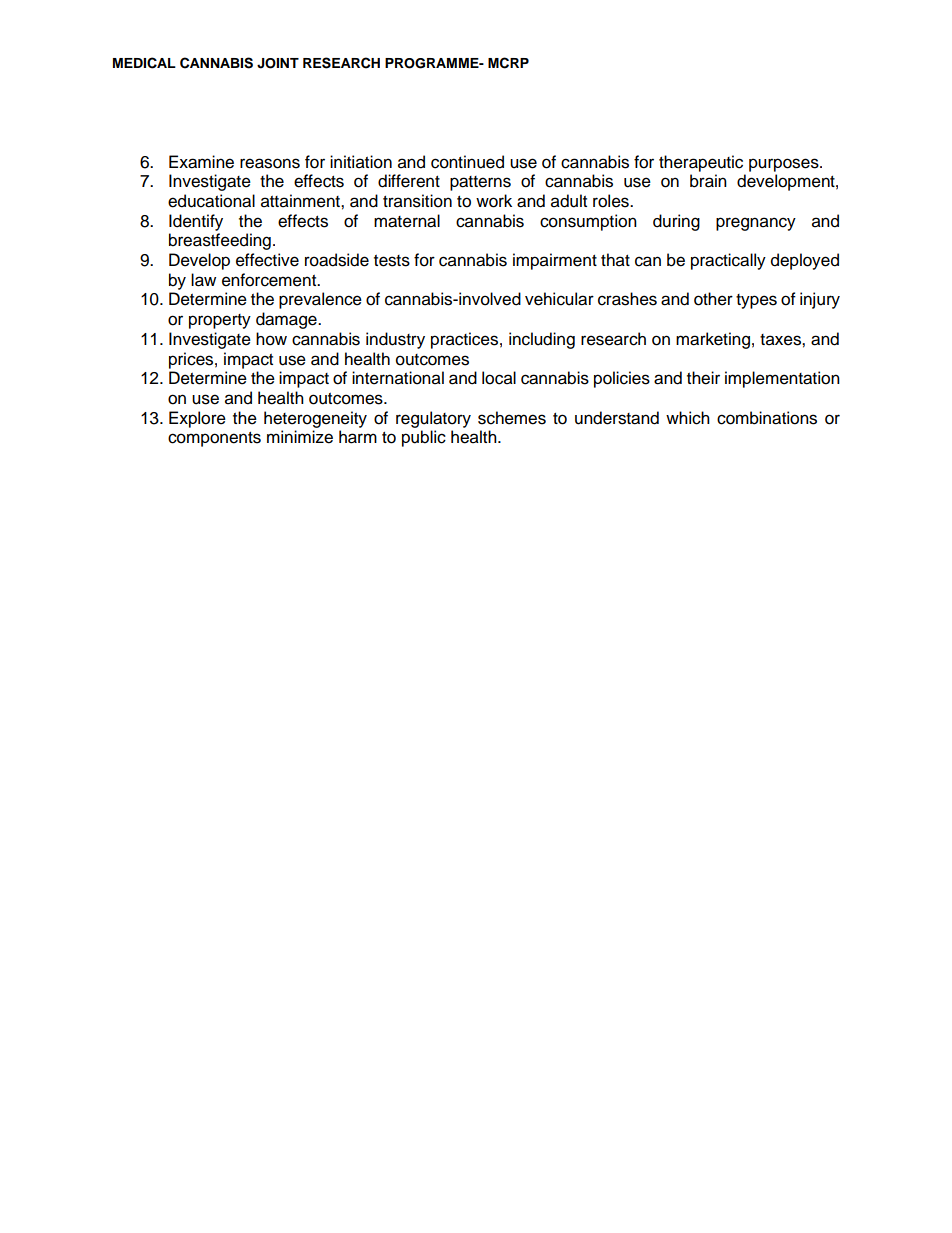 The height and width of the page is (1233, 952). I want to click on combinations, so click(767, 418).
